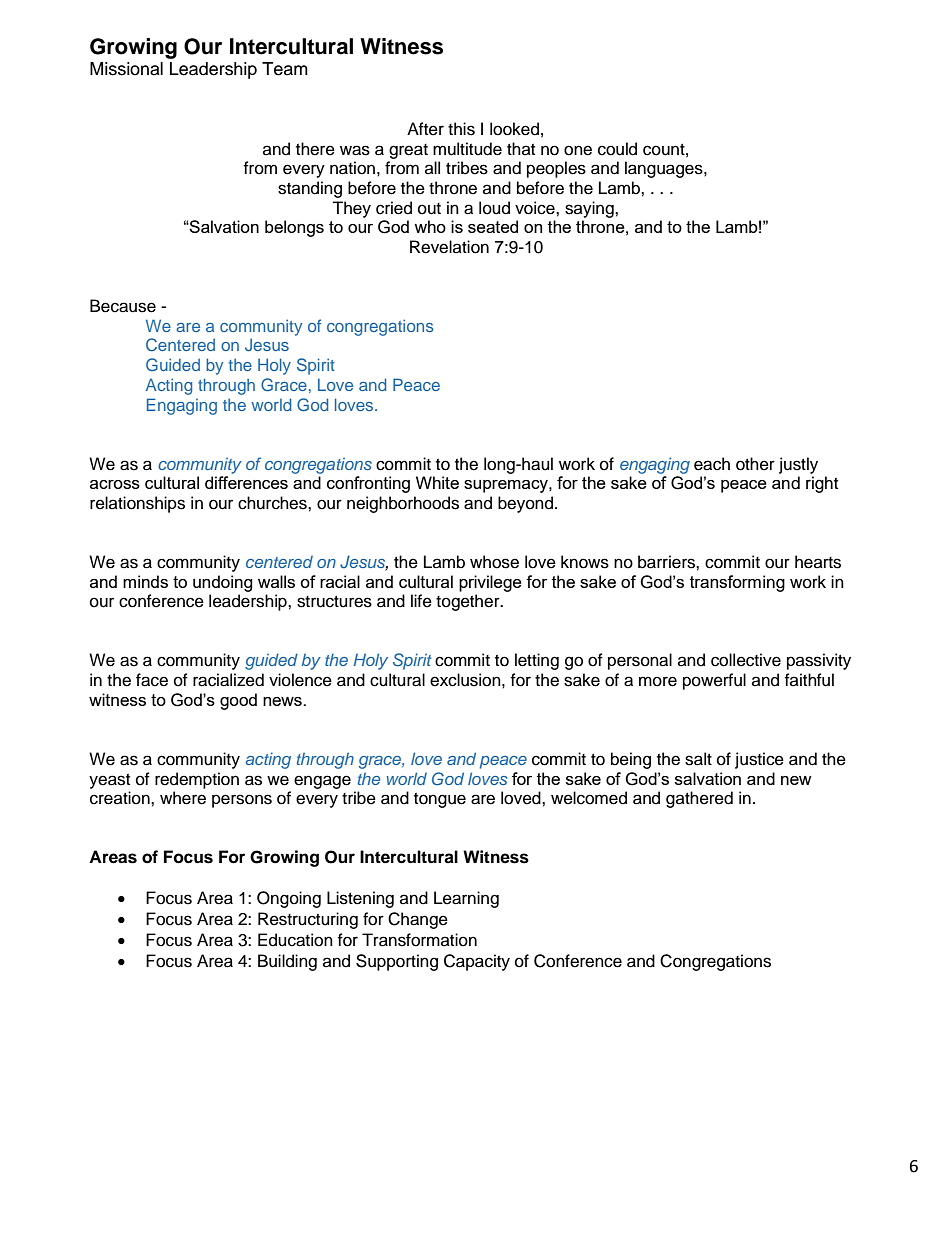  What do you see at coordinates (665, 169) in the screenshot?
I see `languages` at bounding box center [665, 169].
